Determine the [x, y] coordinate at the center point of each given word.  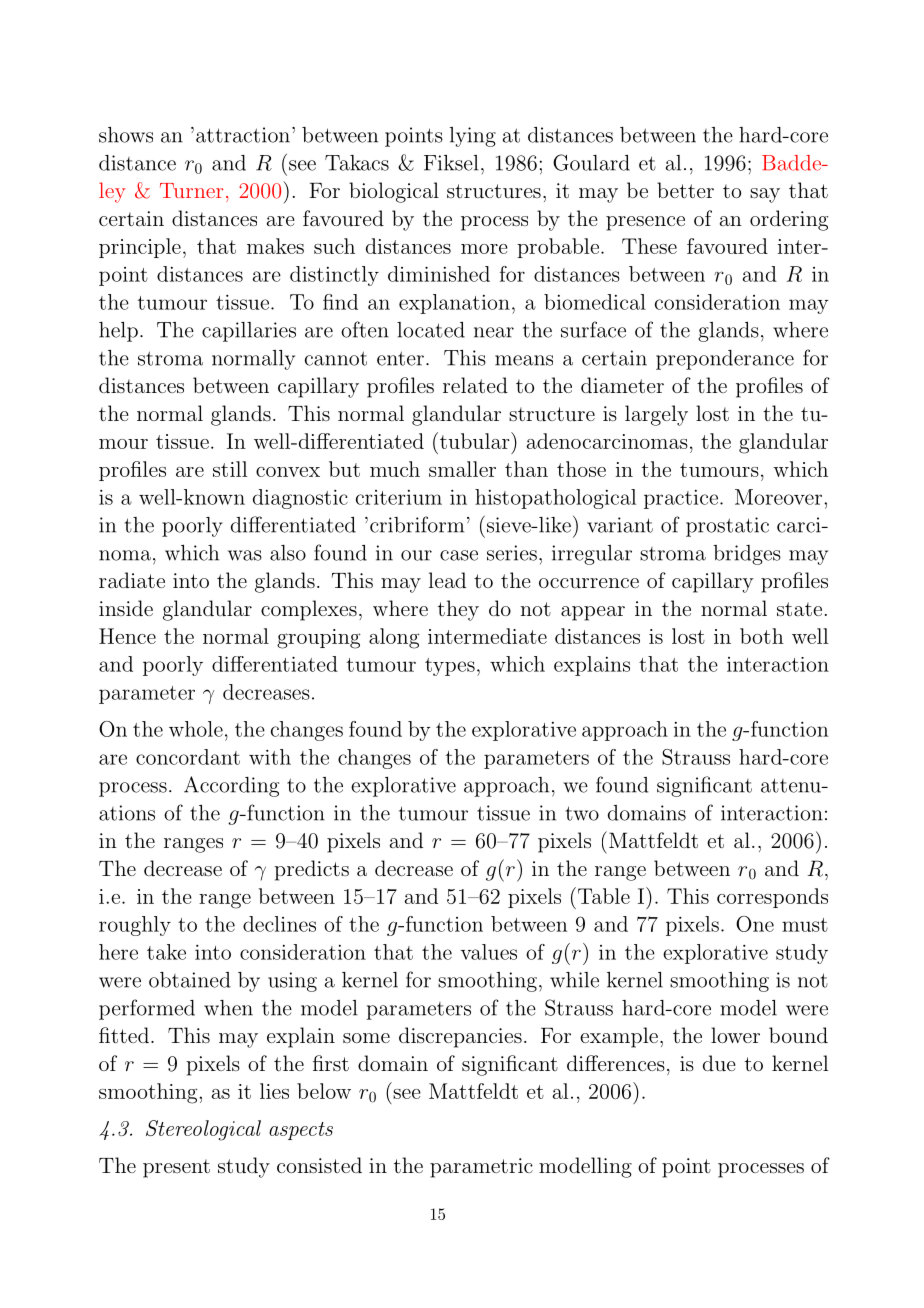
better [685, 190]
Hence [127, 636]
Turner [191, 190]
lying [473, 137]
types [450, 667]
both [762, 636]
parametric [481, 1168]
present [176, 1168]
